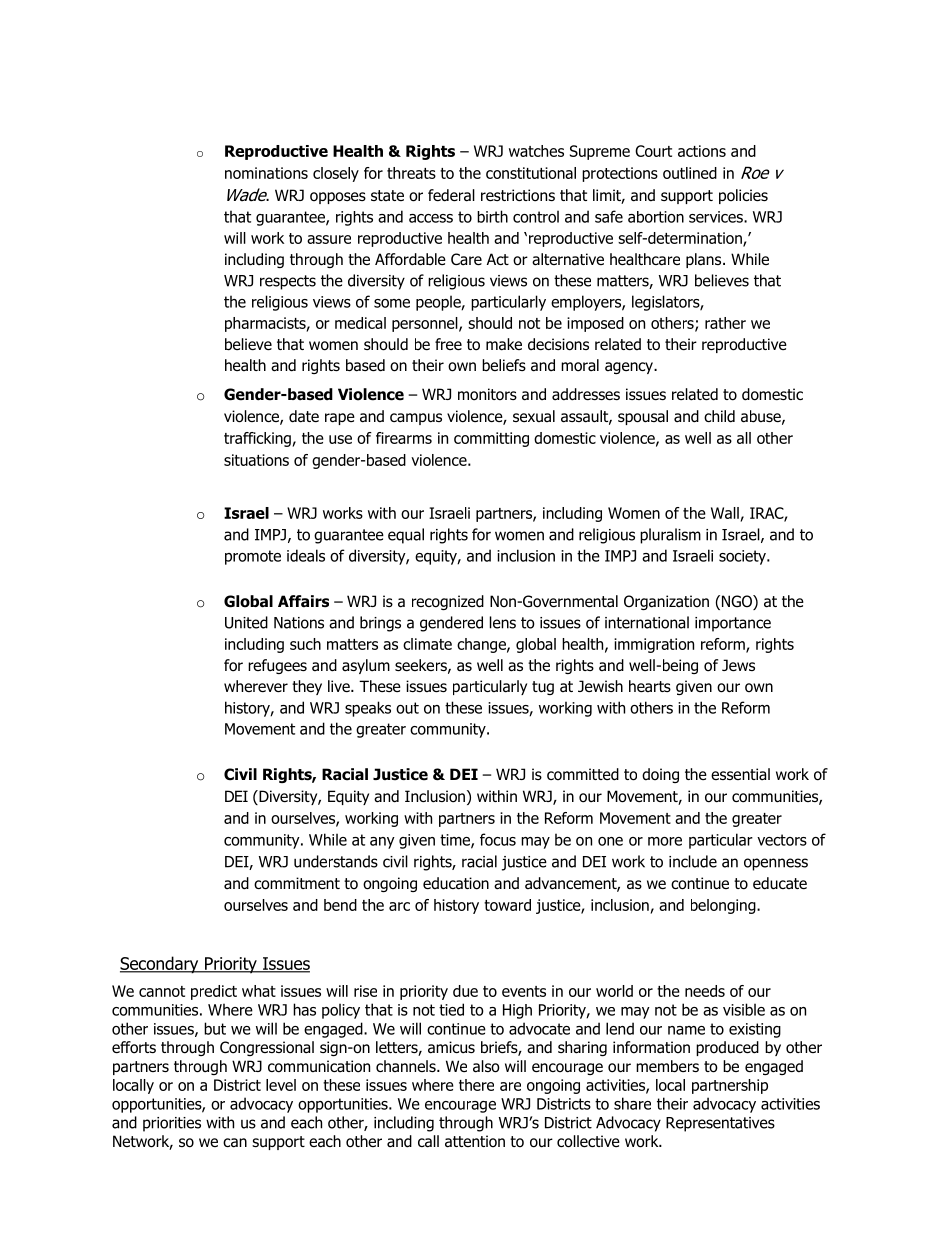  Describe the element at coordinates (451, 195) in the screenshot. I see `federal` at that location.
